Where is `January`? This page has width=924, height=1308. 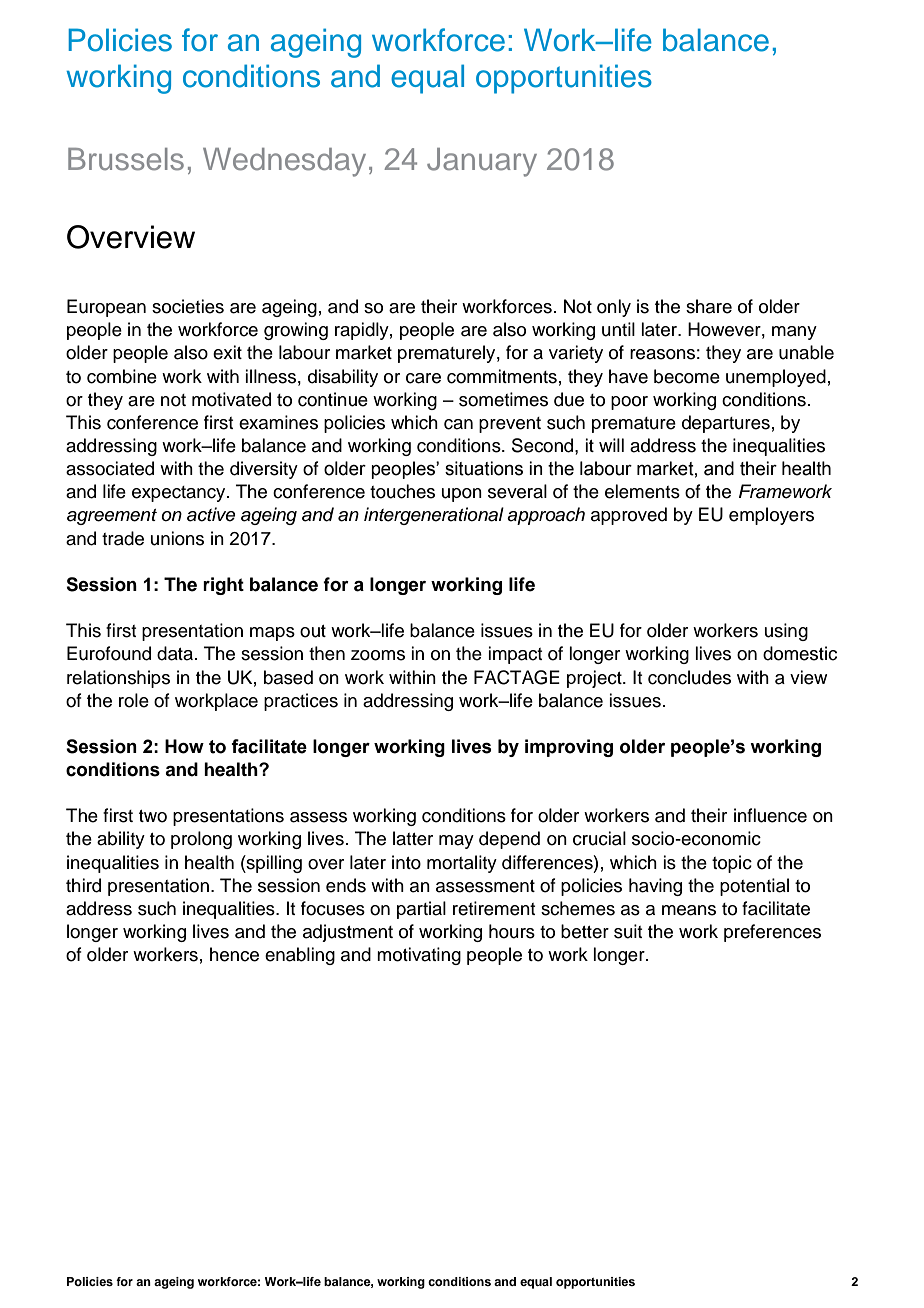
January is located at coordinates (482, 162).
